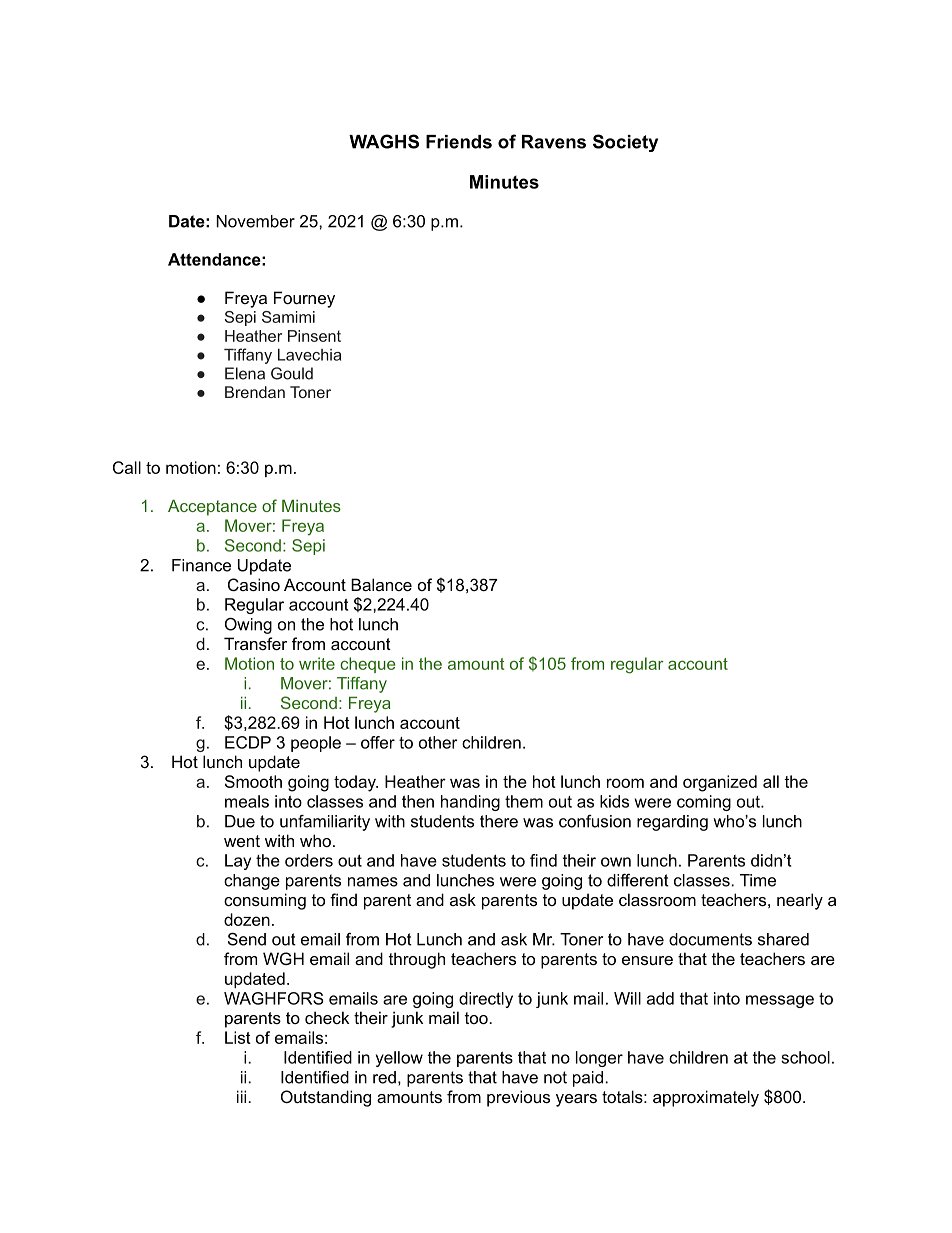 This document has height=1233, width=952. I want to click on previous, so click(518, 1098).
